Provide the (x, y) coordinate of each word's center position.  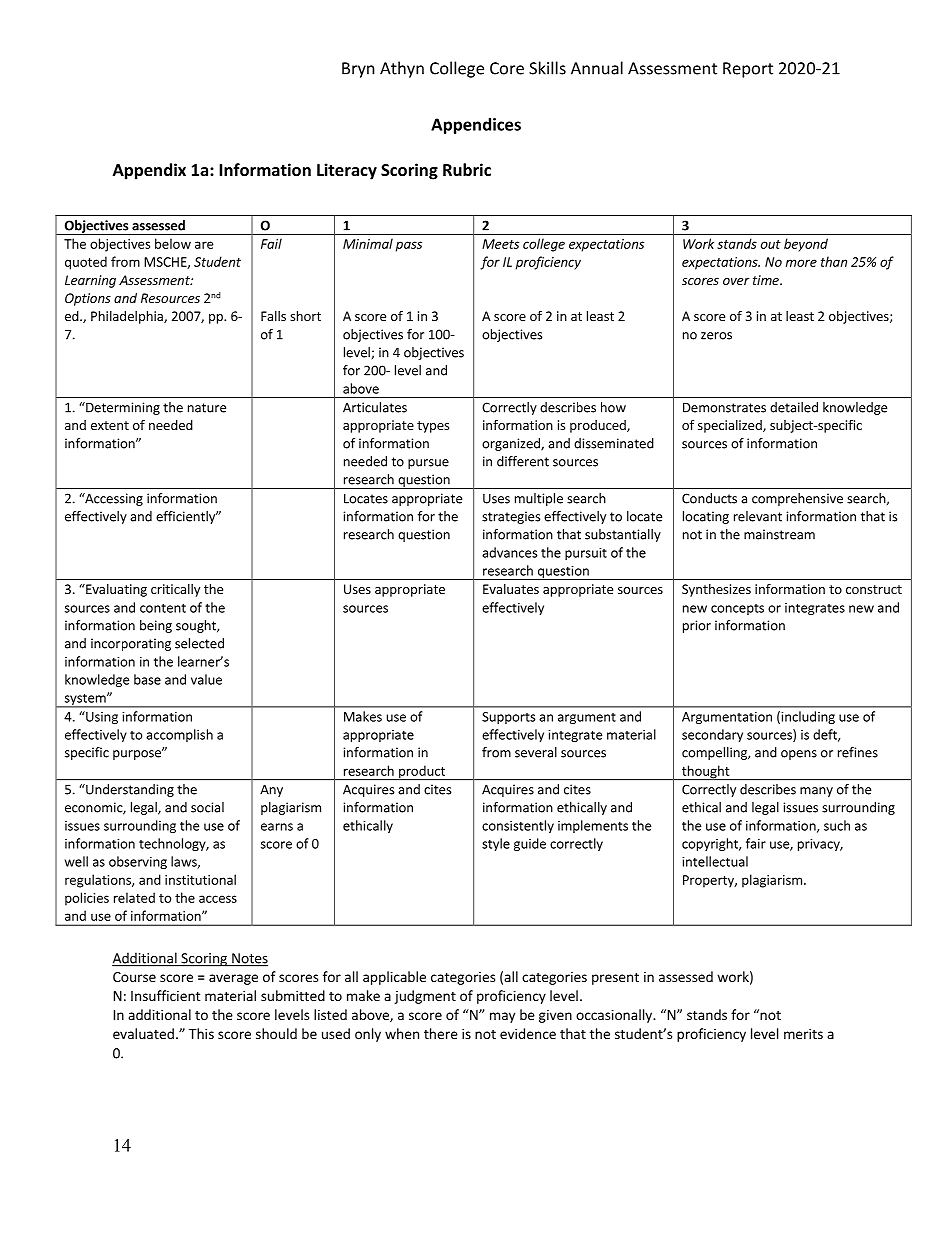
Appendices (476, 126)
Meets (500, 244)
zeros (716, 336)
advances (509, 552)
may (502, 1017)
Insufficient (166, 995)
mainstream (779, 534)
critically (175, 590)
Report (748, 70)
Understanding (129, 790)
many (816, 792)
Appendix (149, 171)
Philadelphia (128, 317)
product (422, 772)
